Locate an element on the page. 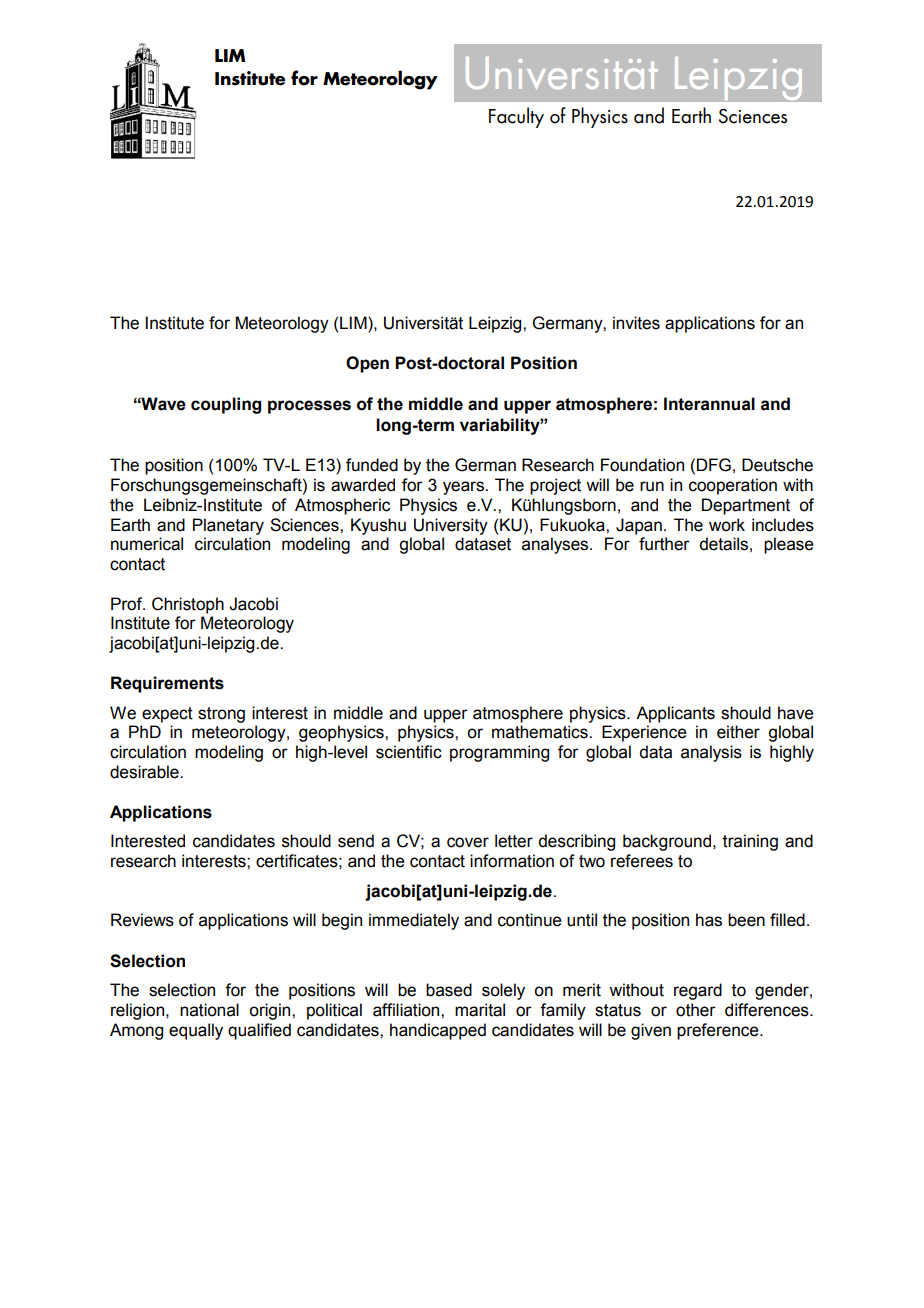 The width and height of the page is (924, 1308). DFG is located at coordinates (714, 465).
